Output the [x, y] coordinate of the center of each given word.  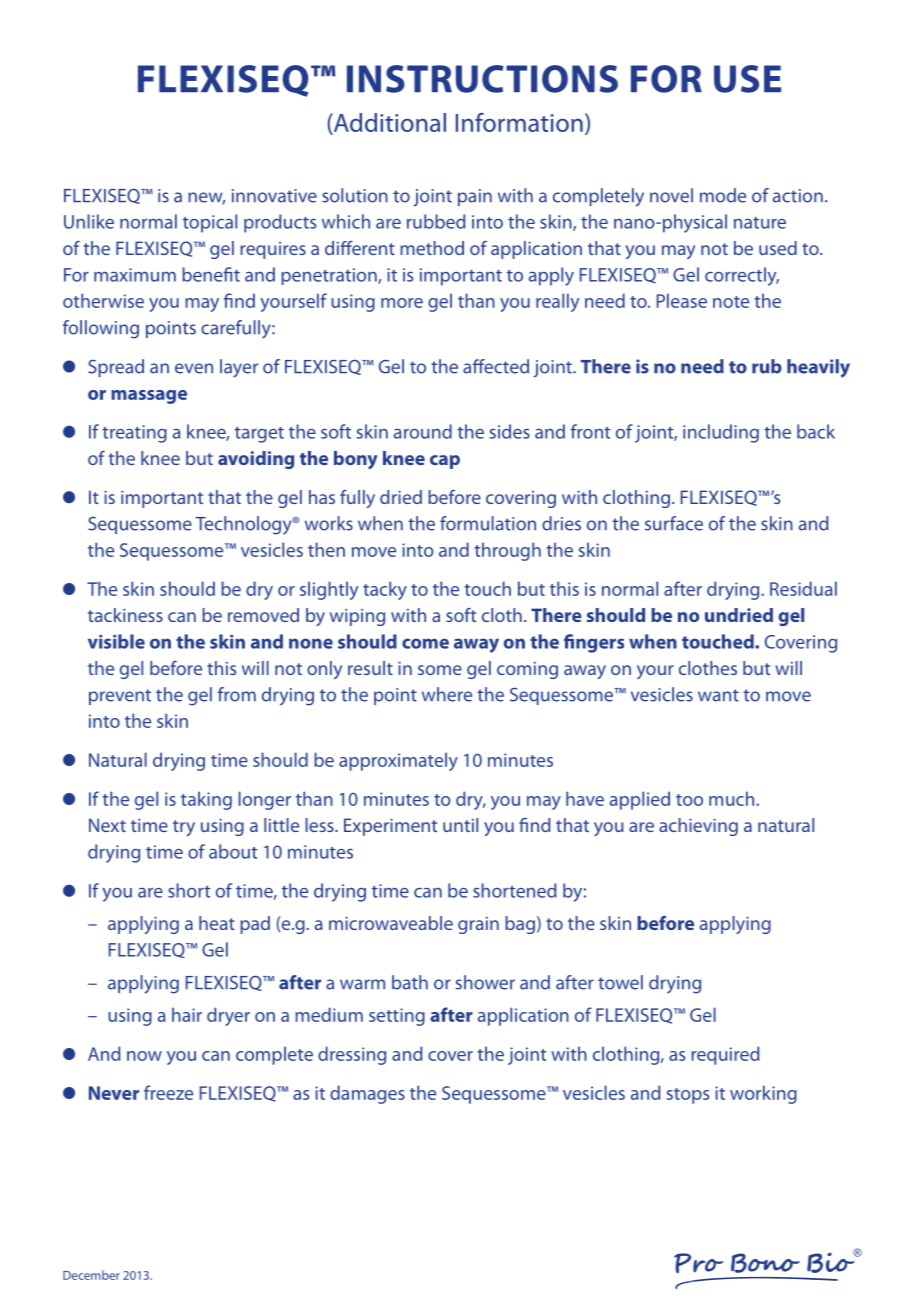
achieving [698, 827]
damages [367, 1094]
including [721, 433]
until [460, 825]
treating [134, 434]
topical [210, 223]
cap [445, 462]
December [91, 1275]
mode [723, 195]
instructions [482, 79]
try [184, 828]
